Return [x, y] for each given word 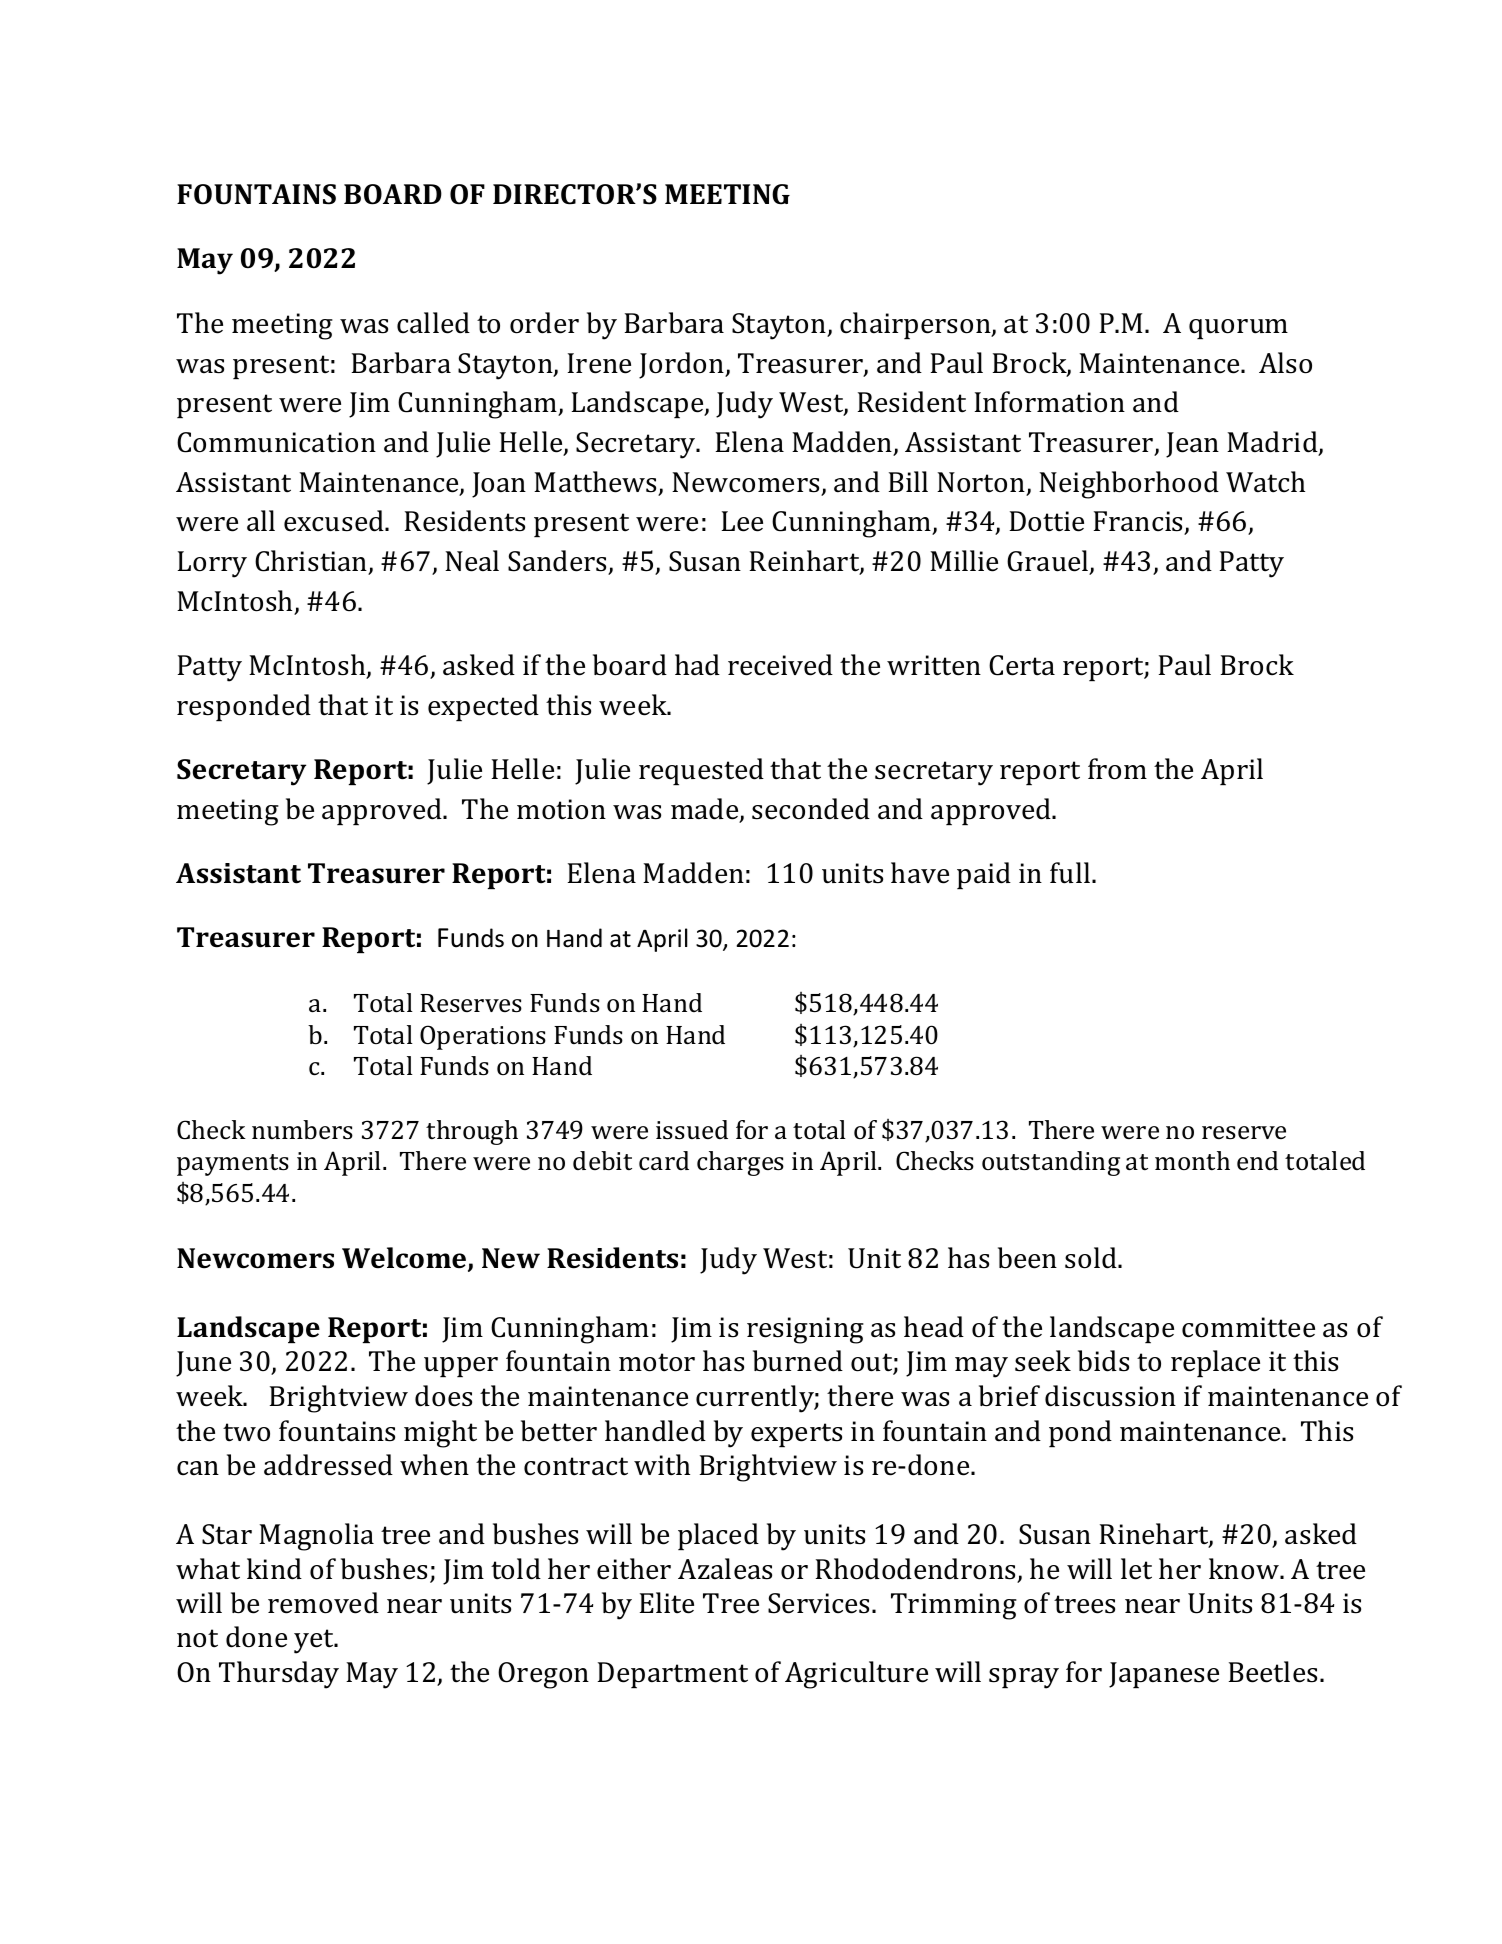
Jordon [683, 365]
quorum [1238, 329]
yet [315, 1641]
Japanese [1164, 1675]
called [433, 323]
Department [672, 1675]
